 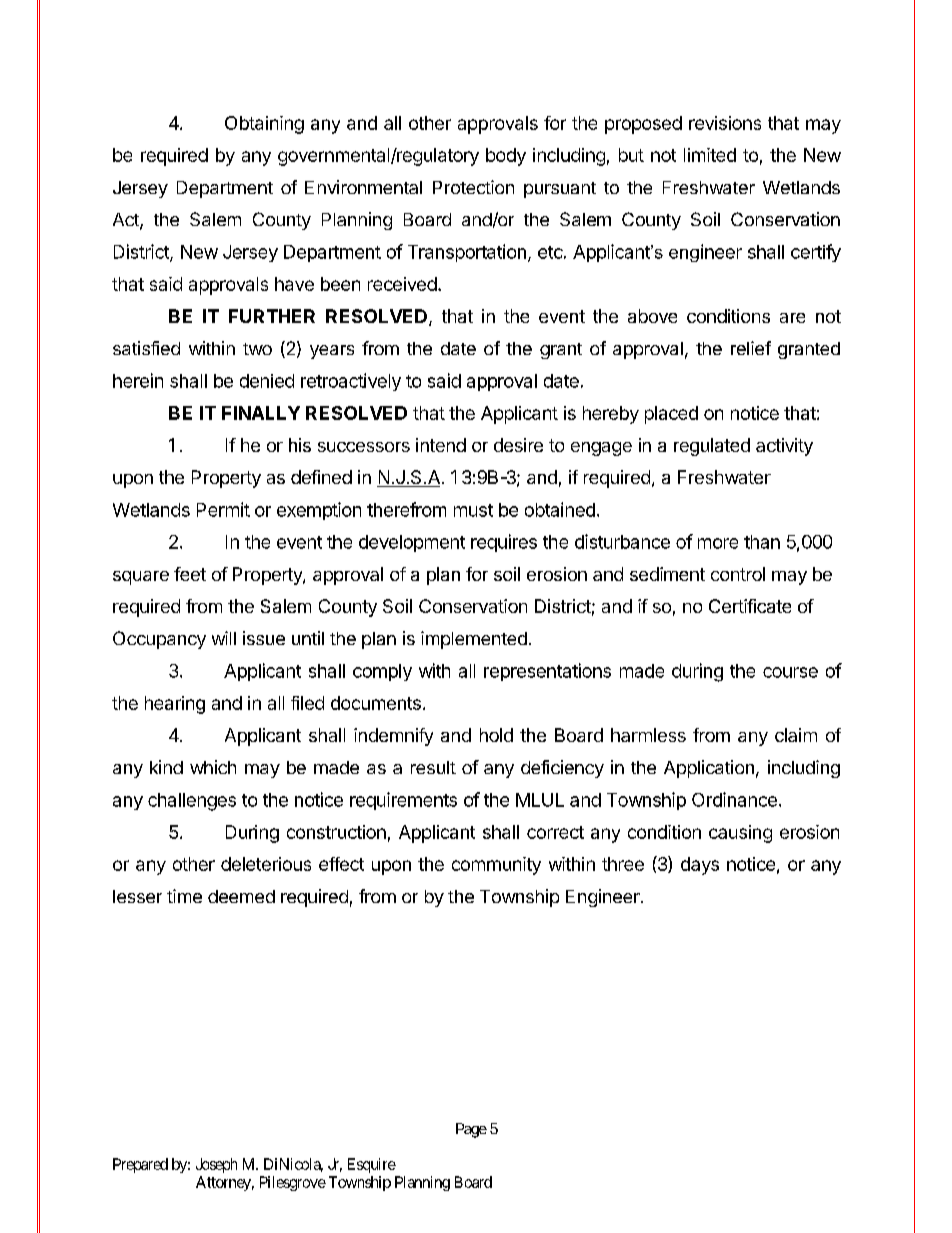 I want to click on more, so click(x=718, y=543).
